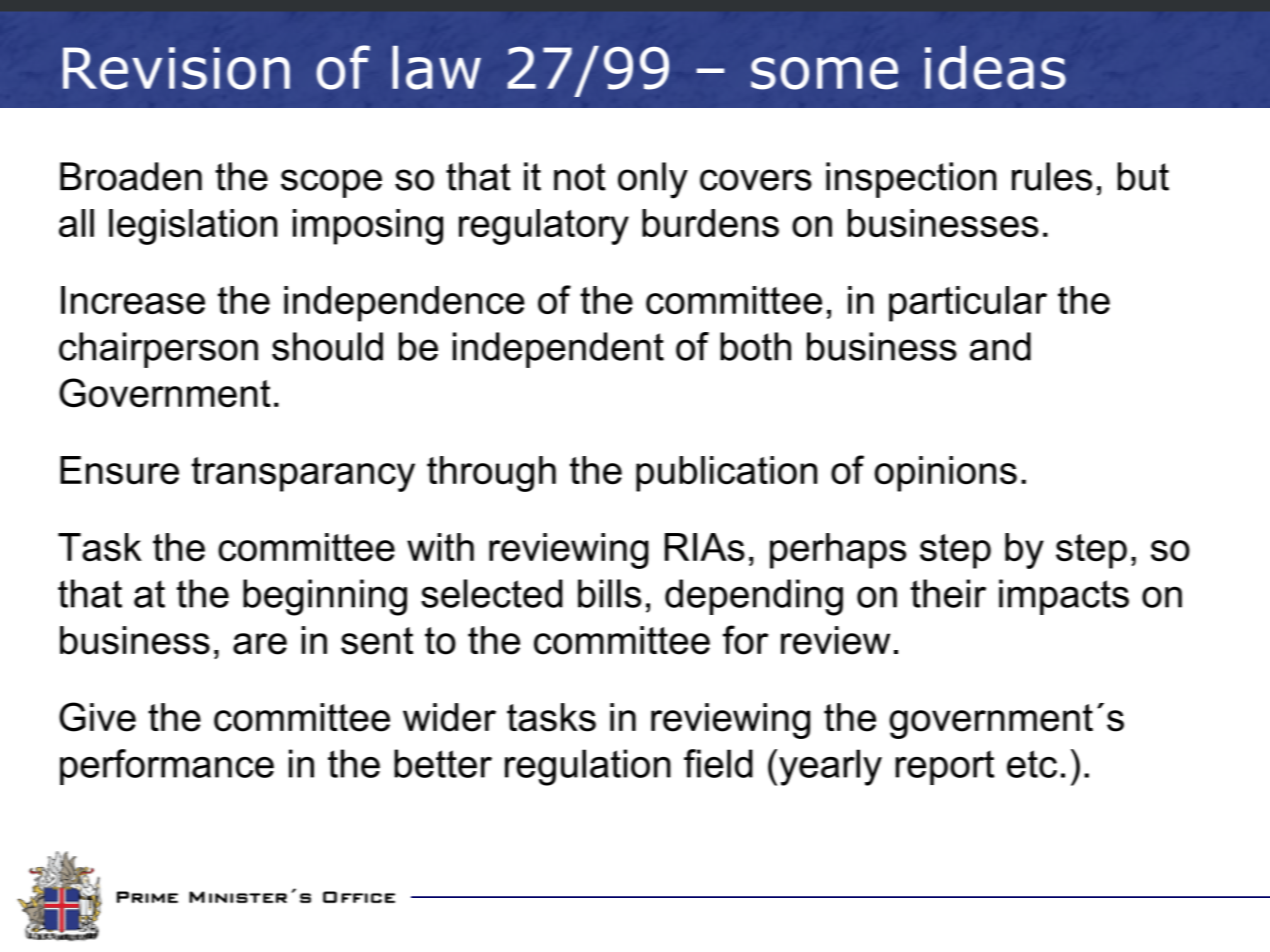 The height and width of the page is (952, 1270). Describe the element at coordinates (588, 767) in the page. I see `regulation` at that location.
